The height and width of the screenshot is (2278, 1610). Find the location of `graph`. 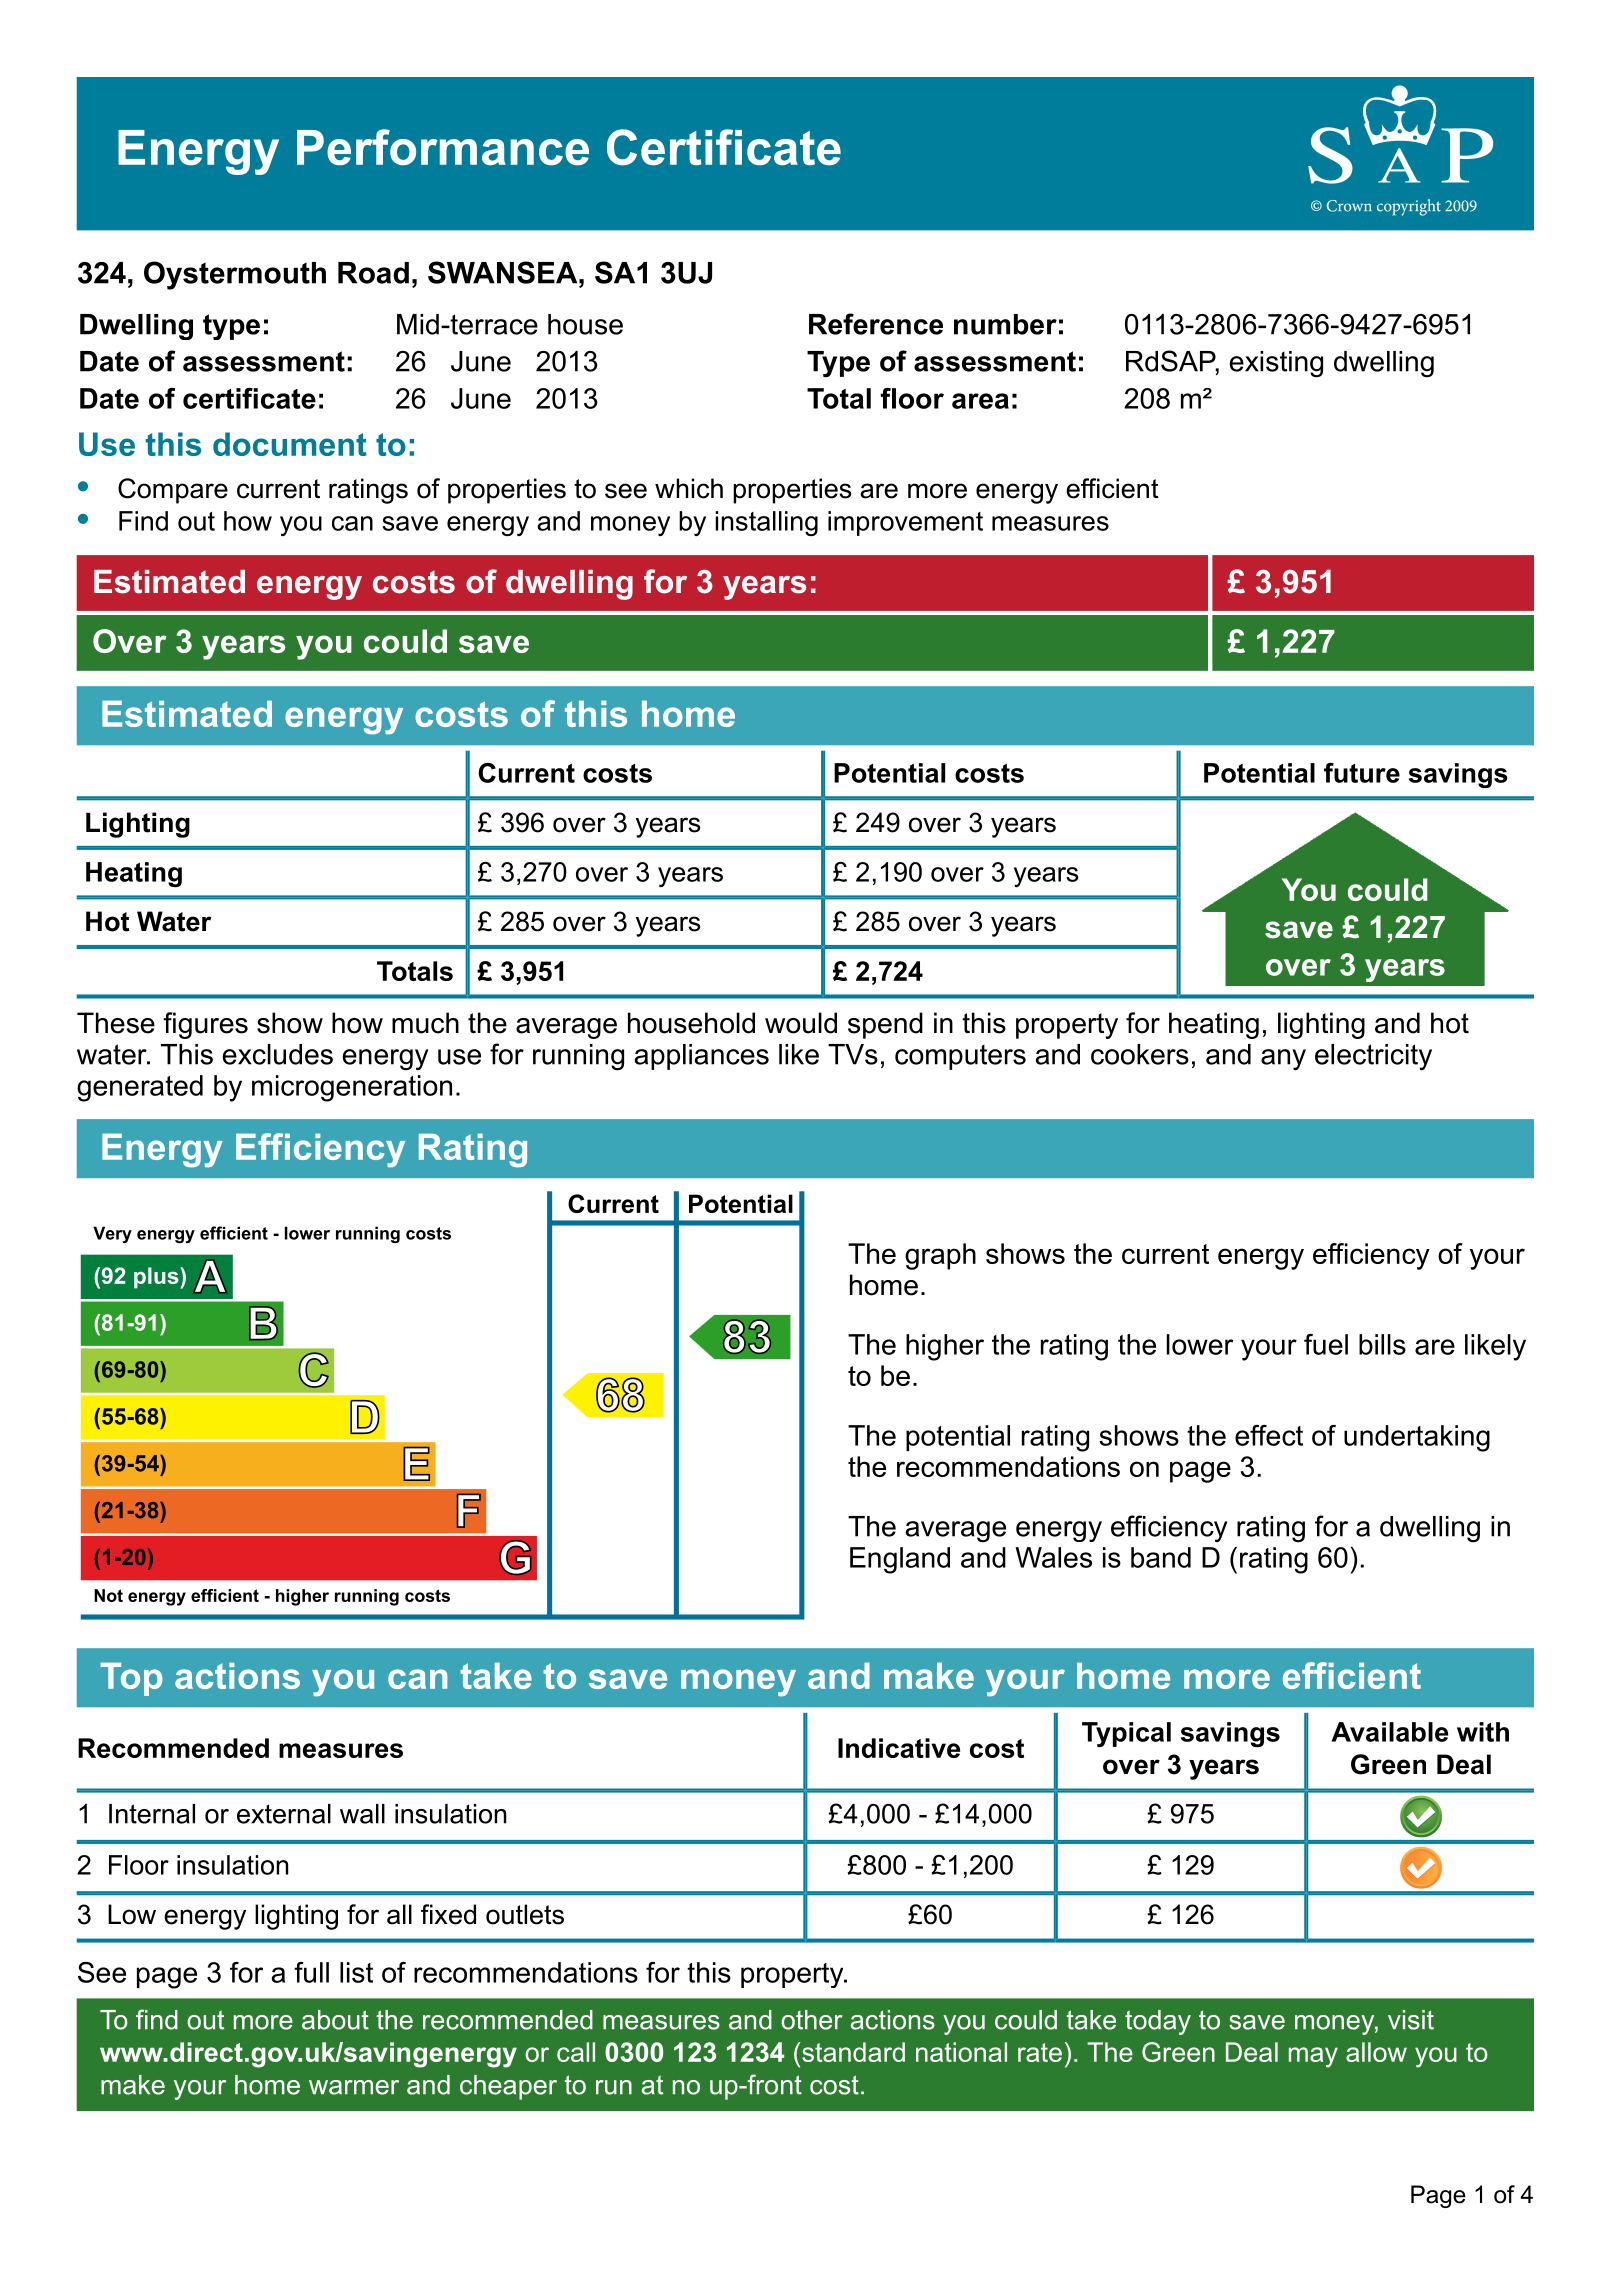

graph is located at coordinates (940, 1256).
